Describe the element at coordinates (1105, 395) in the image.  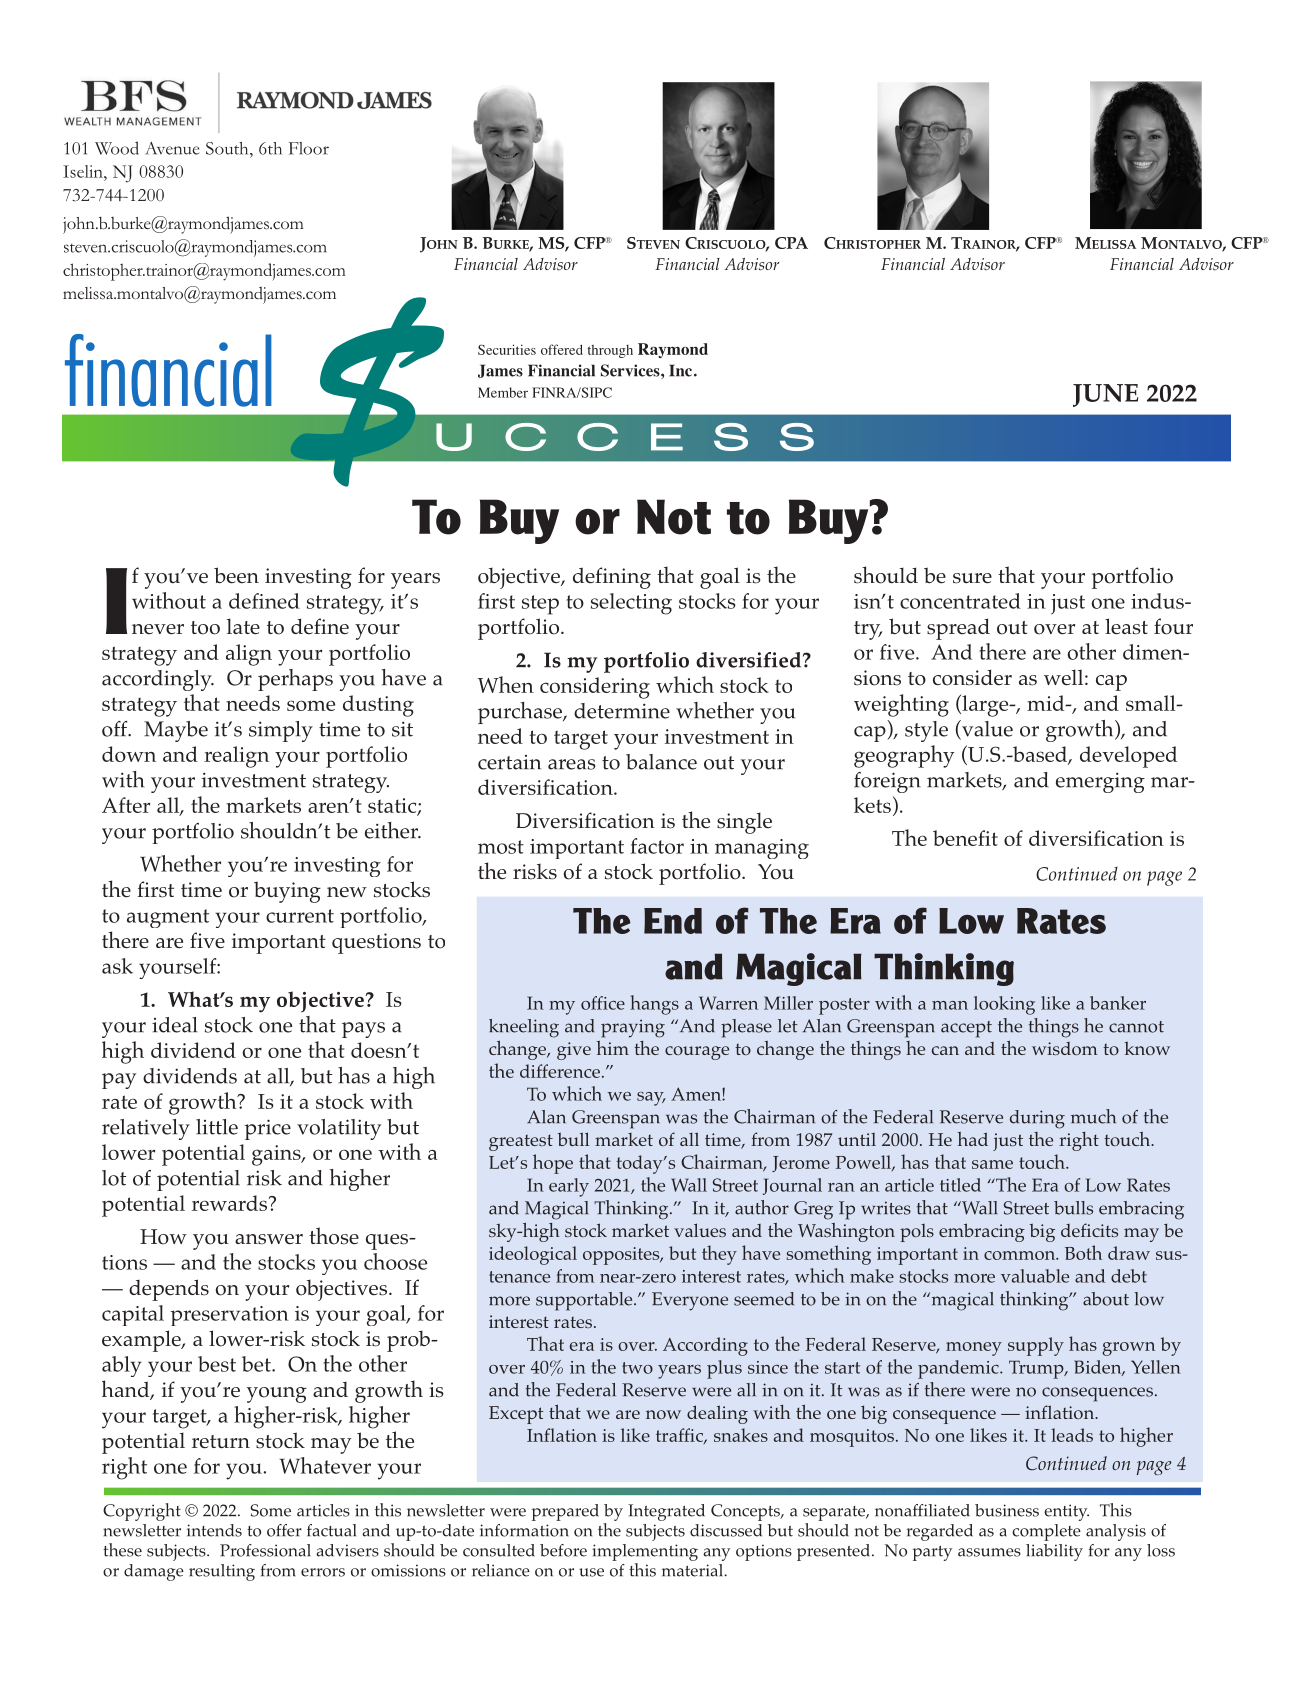
I see `JUNE` at that location.
